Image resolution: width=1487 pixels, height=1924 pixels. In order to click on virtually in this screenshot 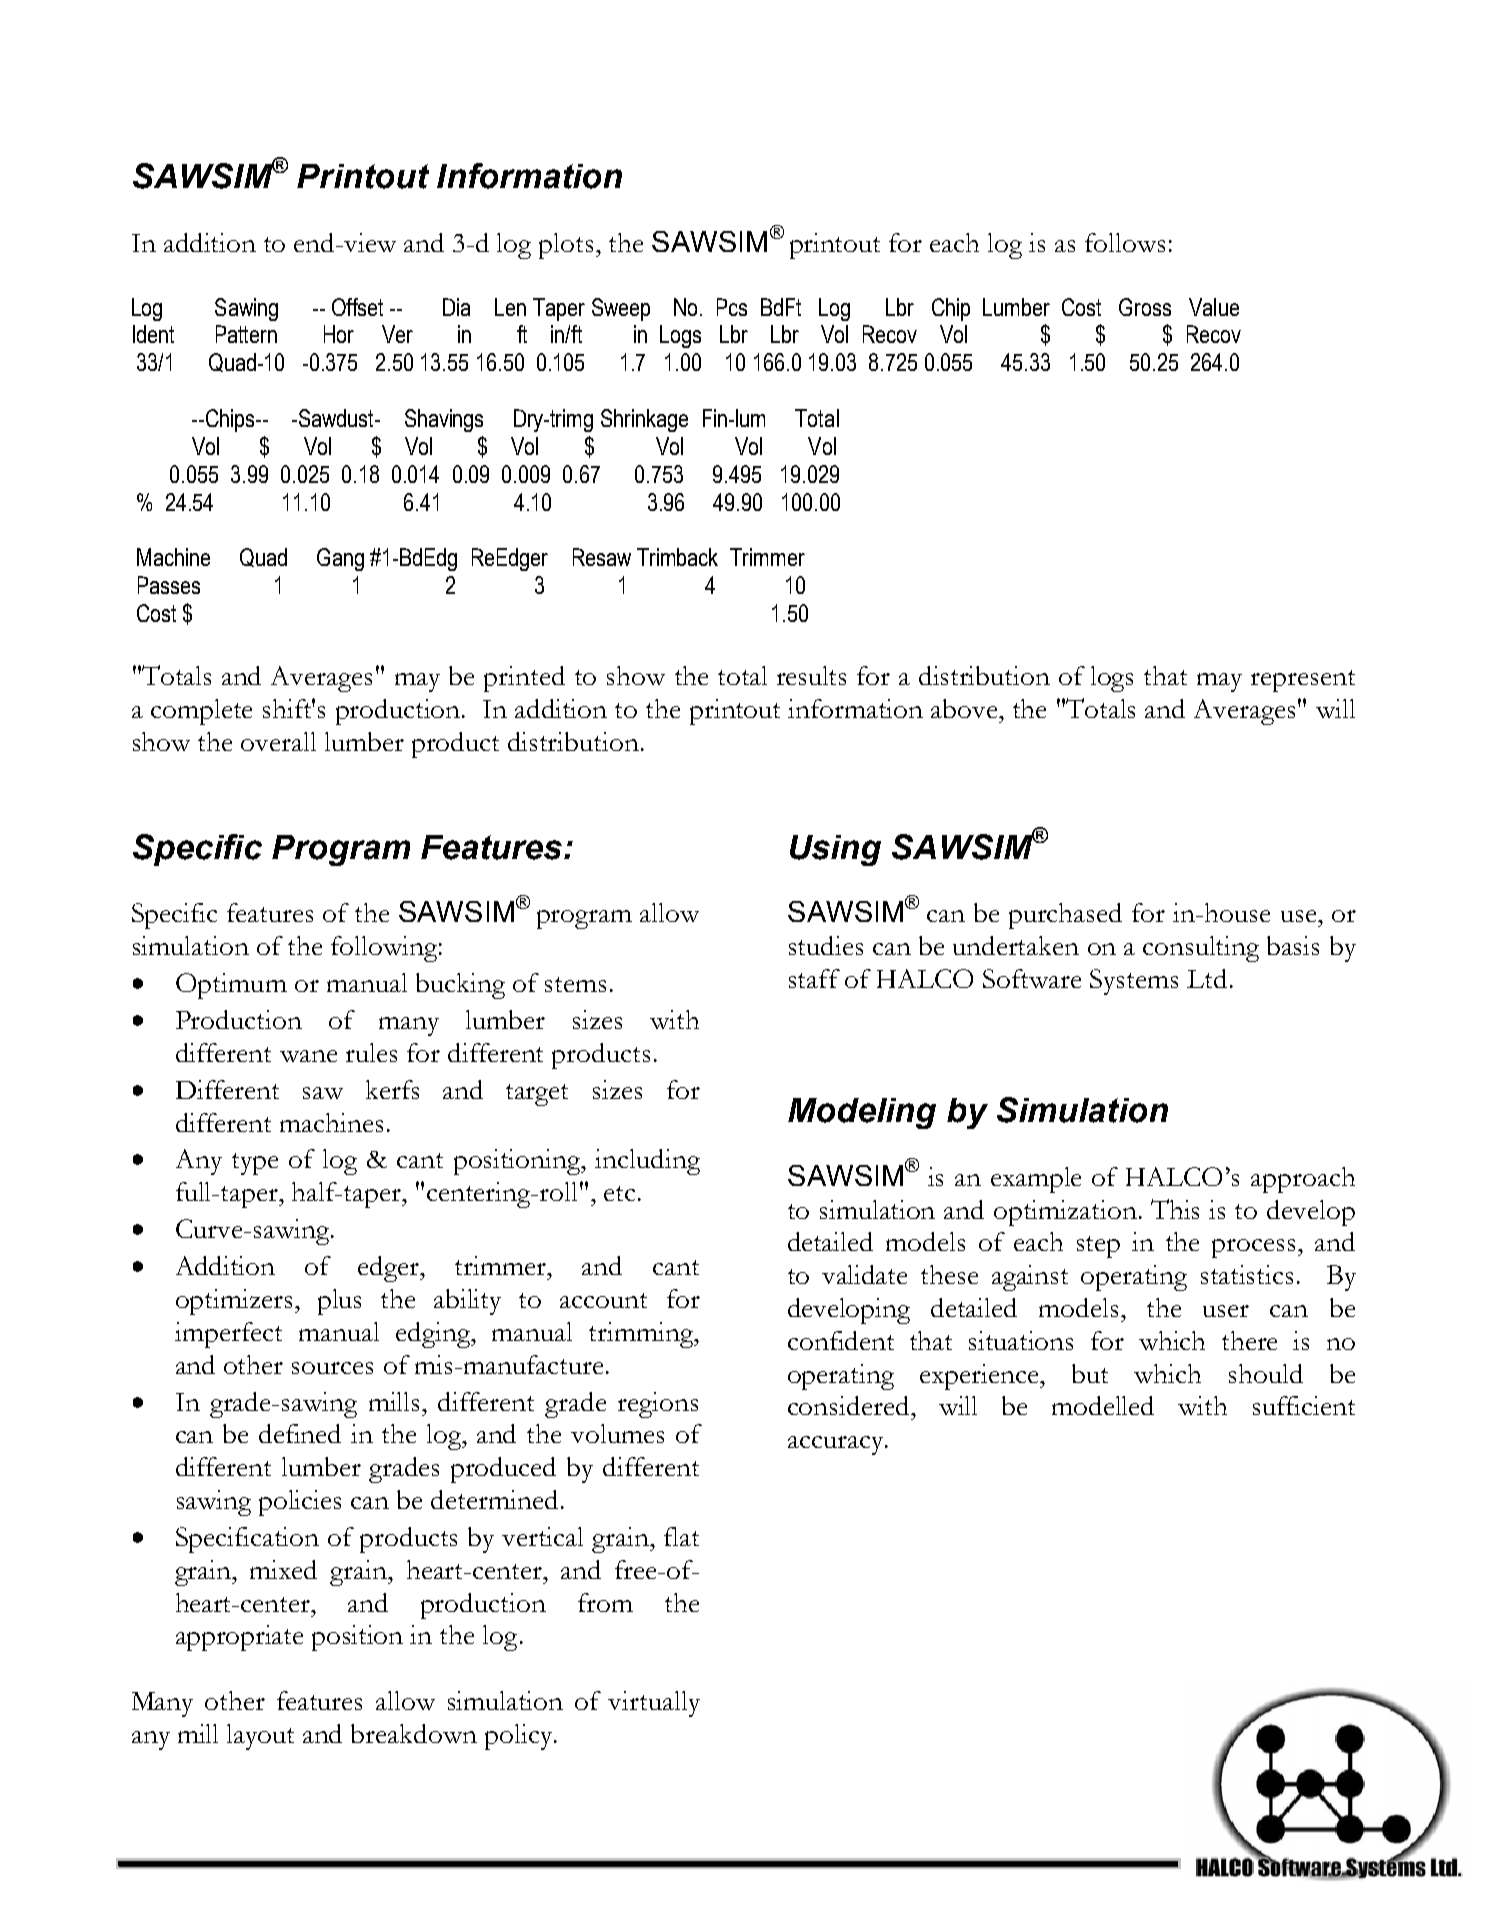, I will do `click(654, 1704)`.
